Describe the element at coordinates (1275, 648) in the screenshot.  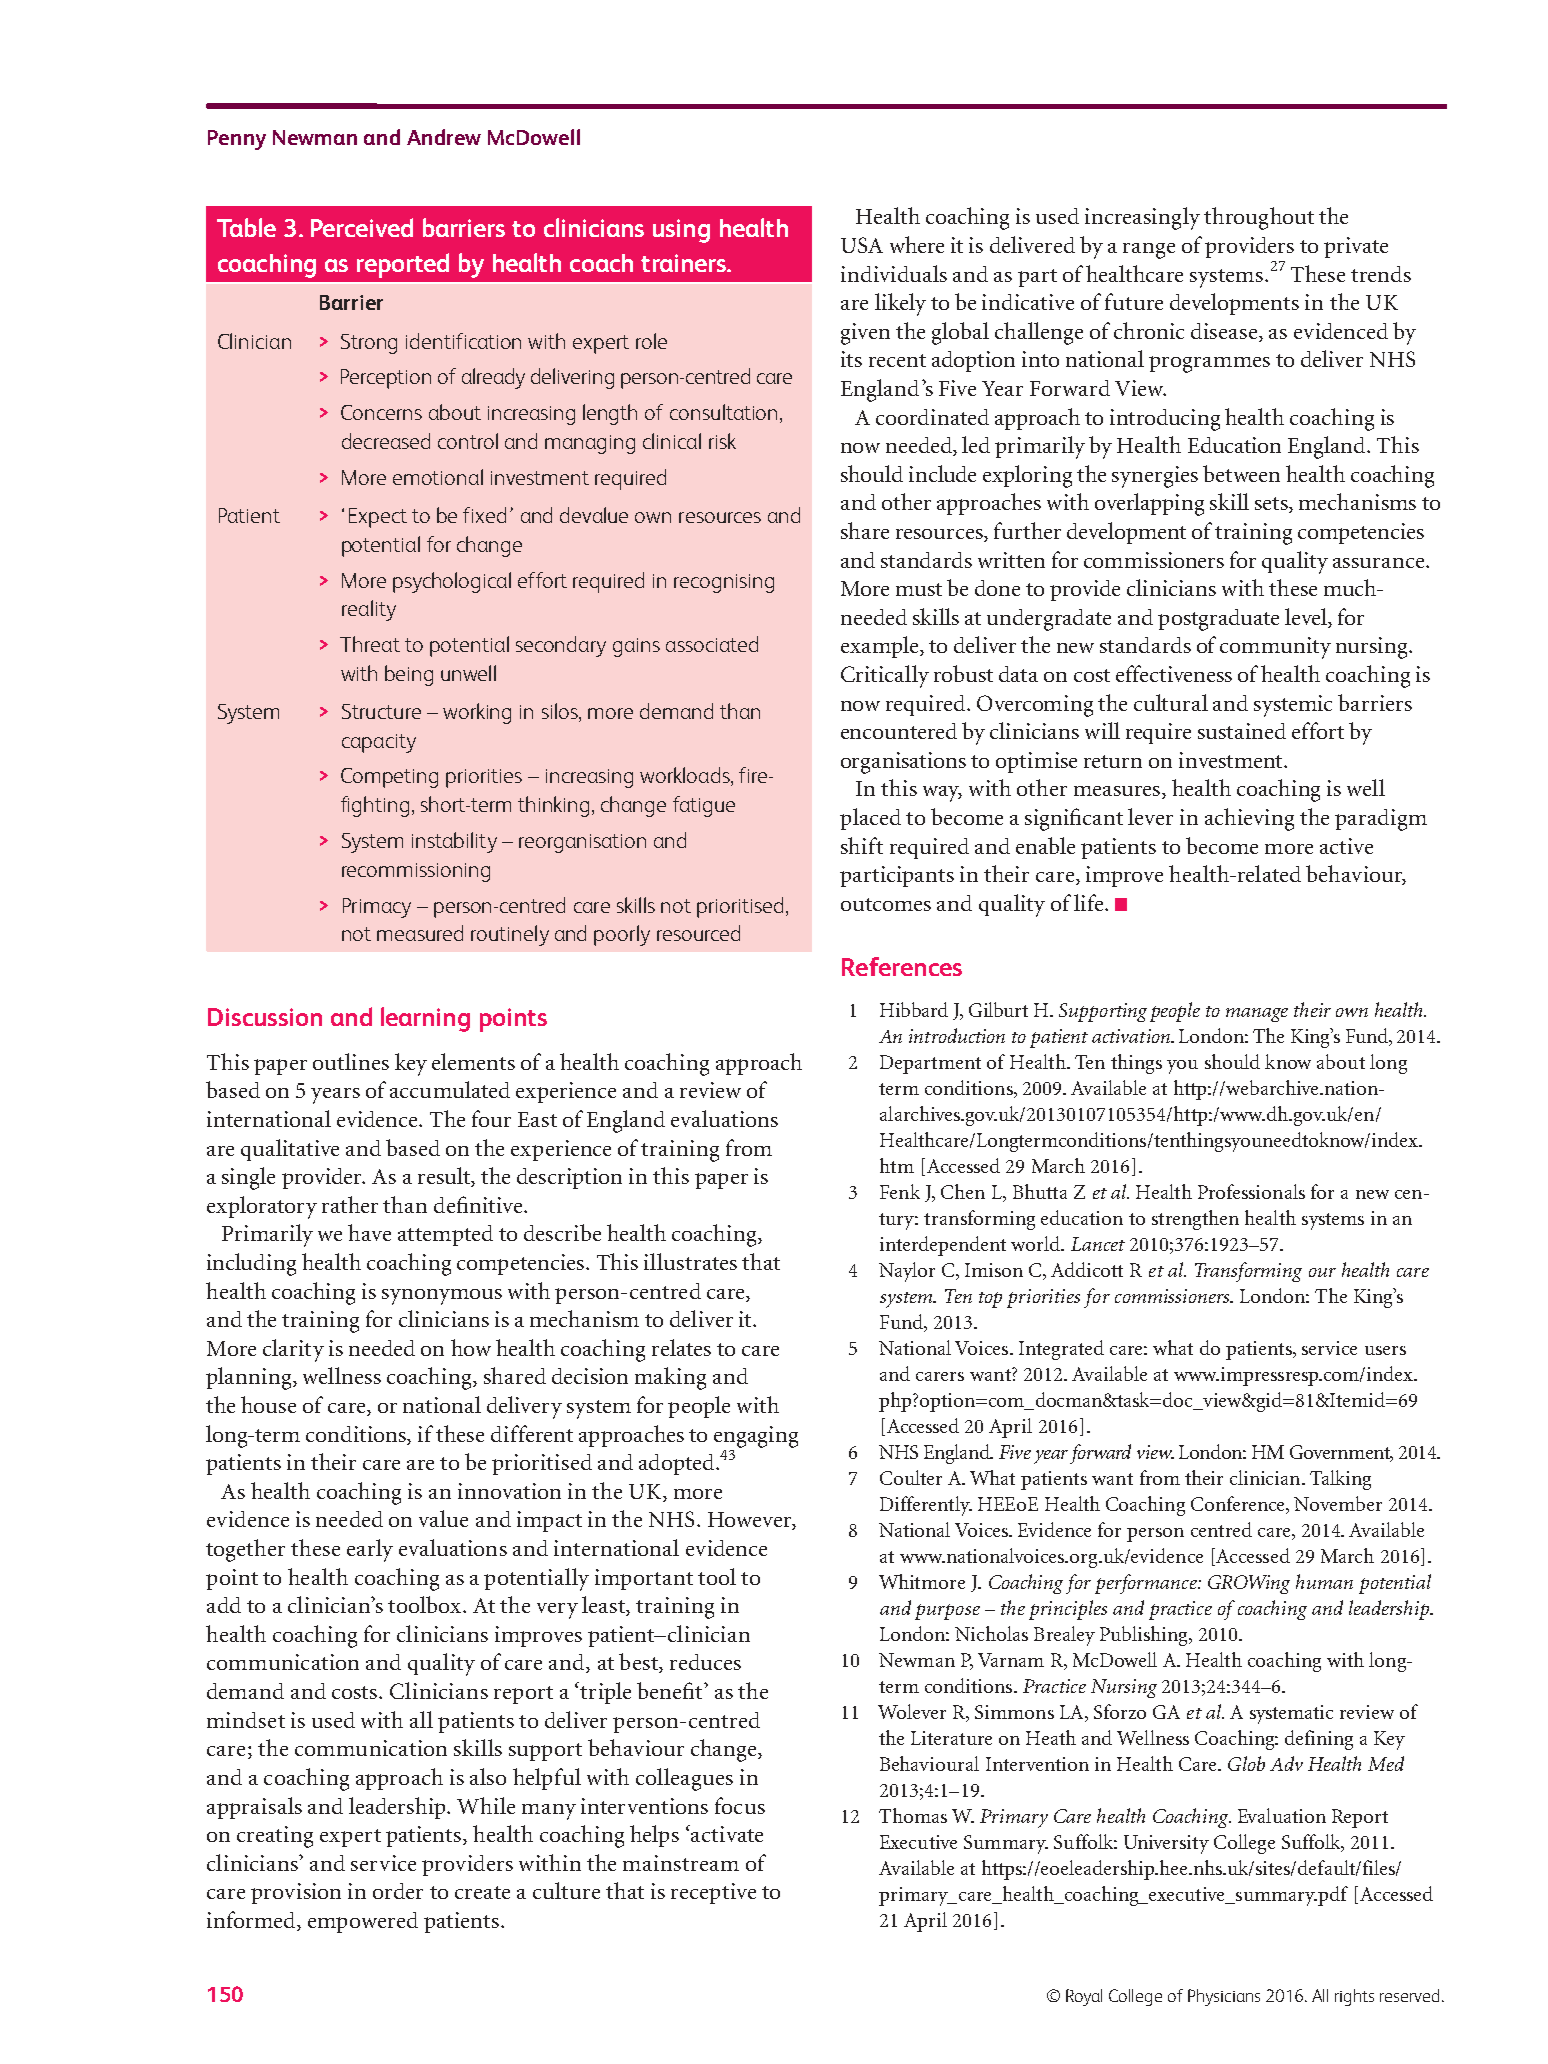
I see `community` at that location.
